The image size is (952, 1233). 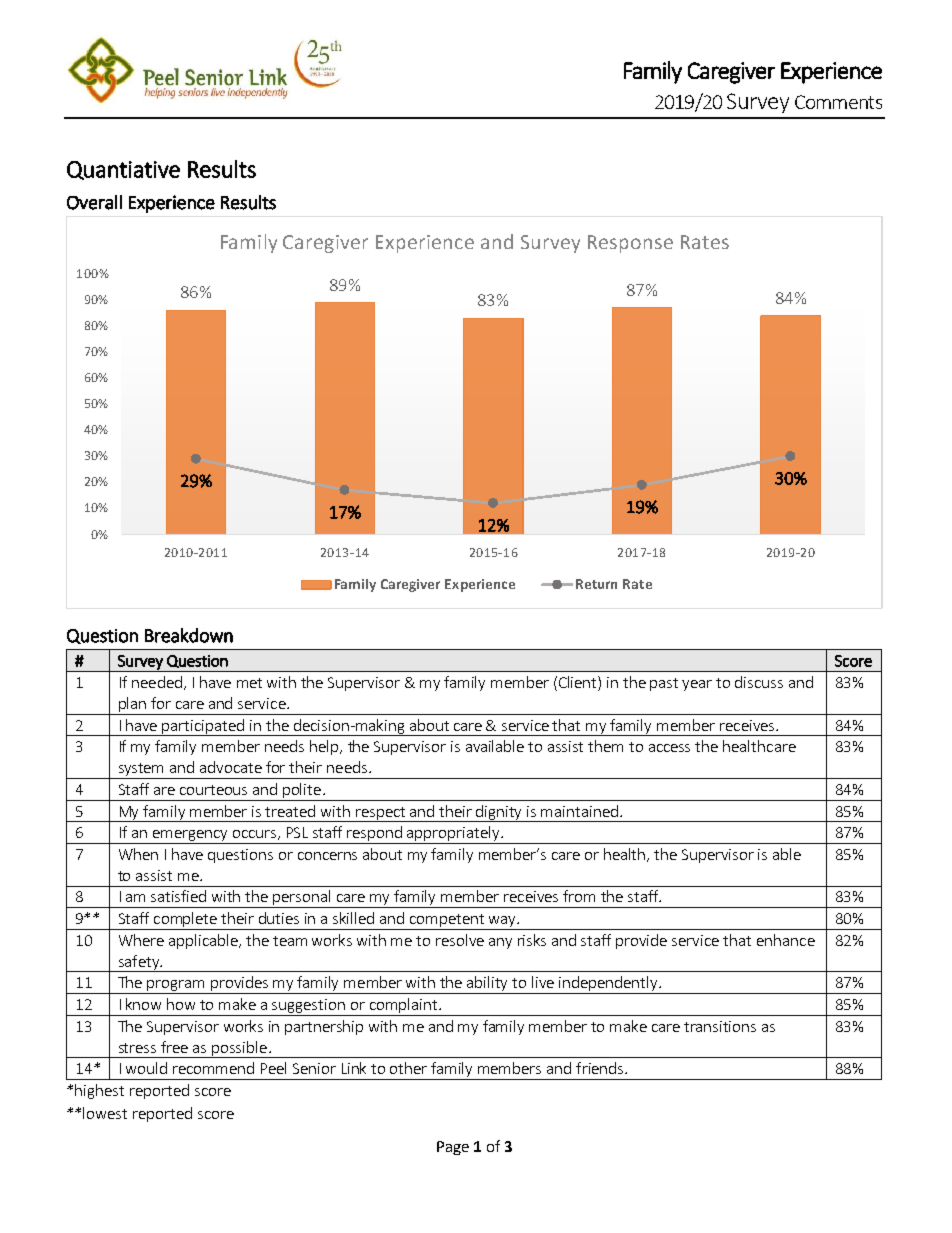 I want to click on Comments, so click(x=838, y=102).
